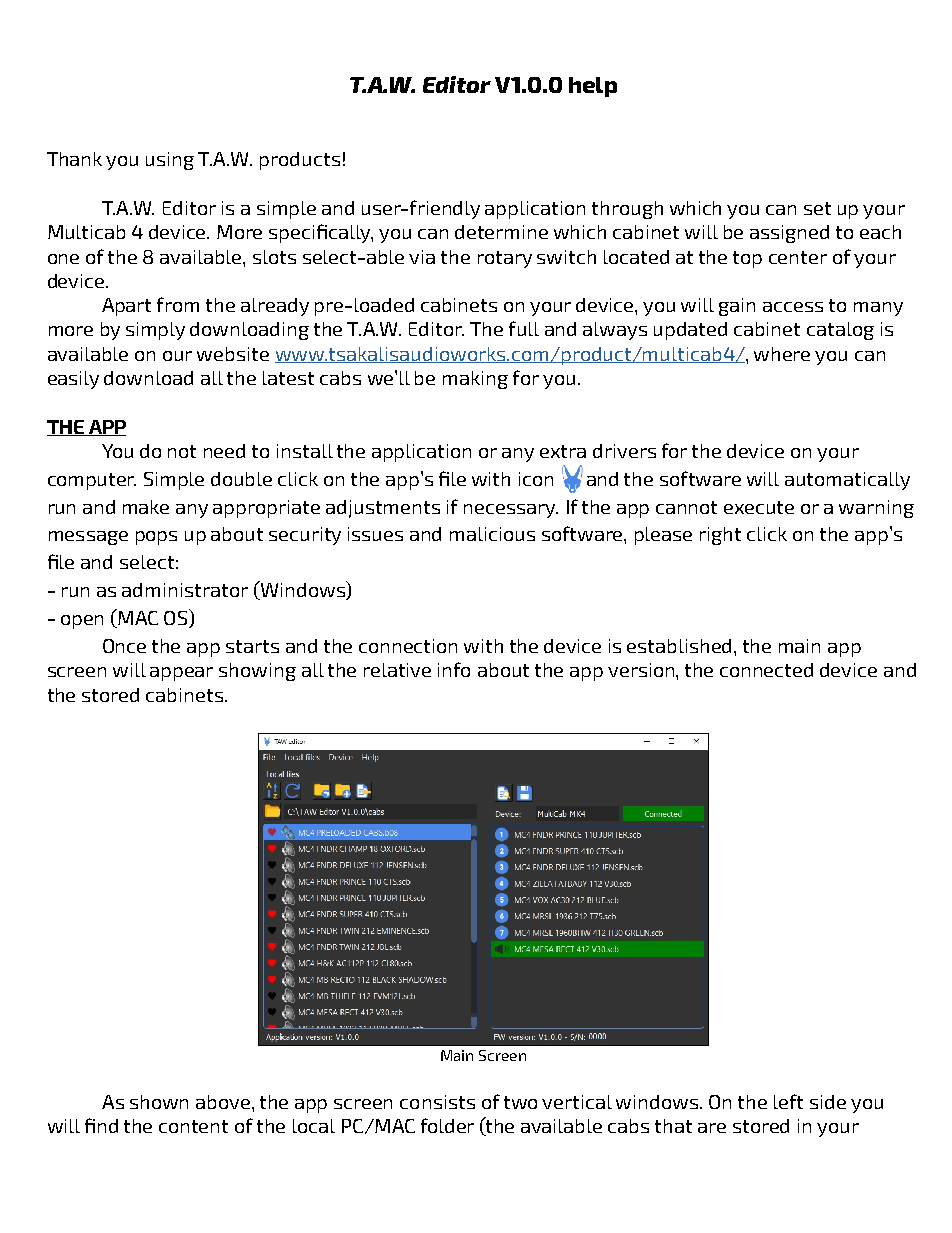 Image resolution: width=952 pixels, height=1233 pixels. What do you see at coordinates (766, 670) in the document?
I see `connected` at bounding box center [766, 670].
